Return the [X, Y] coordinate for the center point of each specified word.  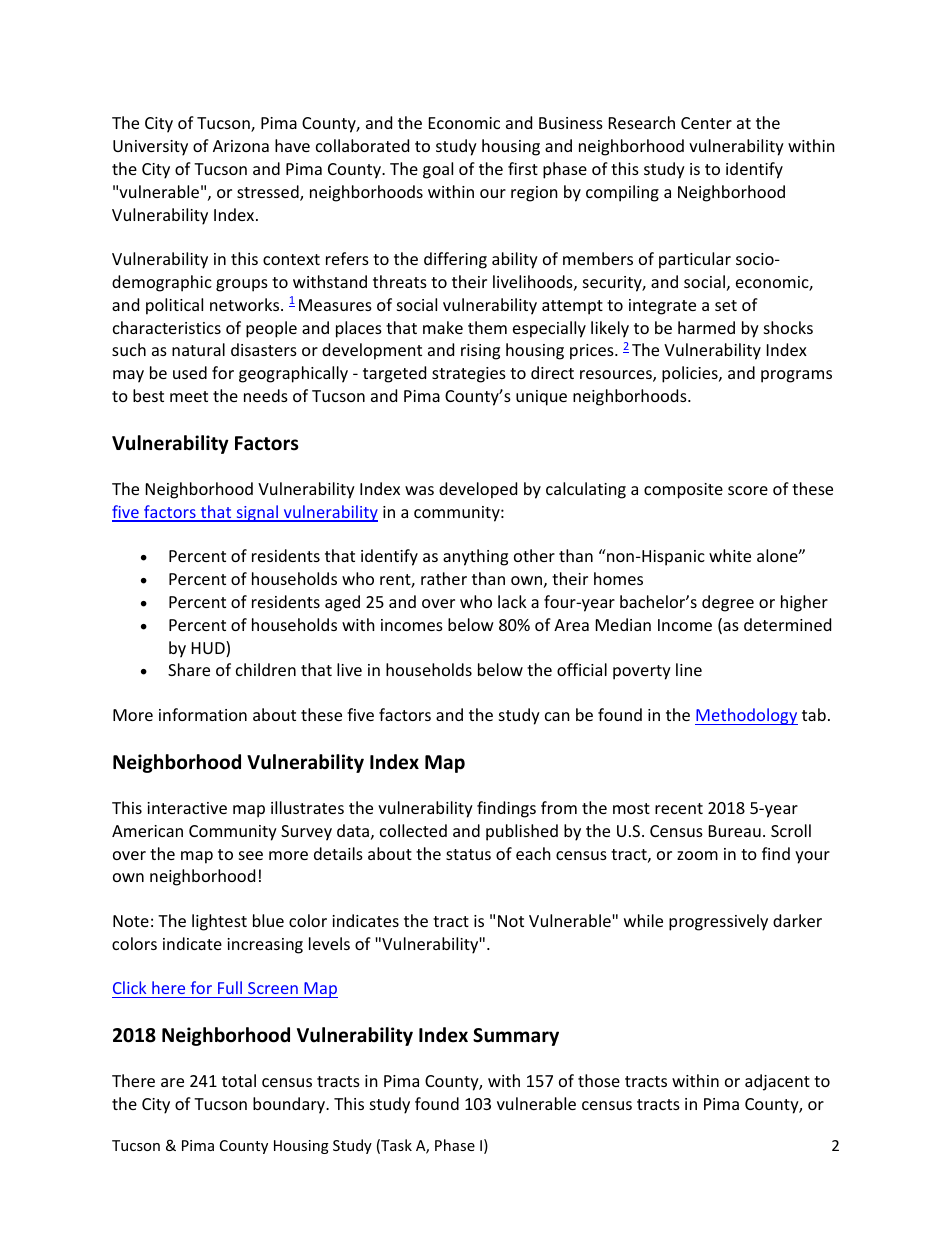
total [239, 1080]
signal [257, 513]
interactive [187, 808]
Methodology [746, 716]
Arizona [241, 146]
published [522, 832]
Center [706, 123]
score [748, 490]
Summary [516, 1037]
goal [438, 170]
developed [478, 490]
